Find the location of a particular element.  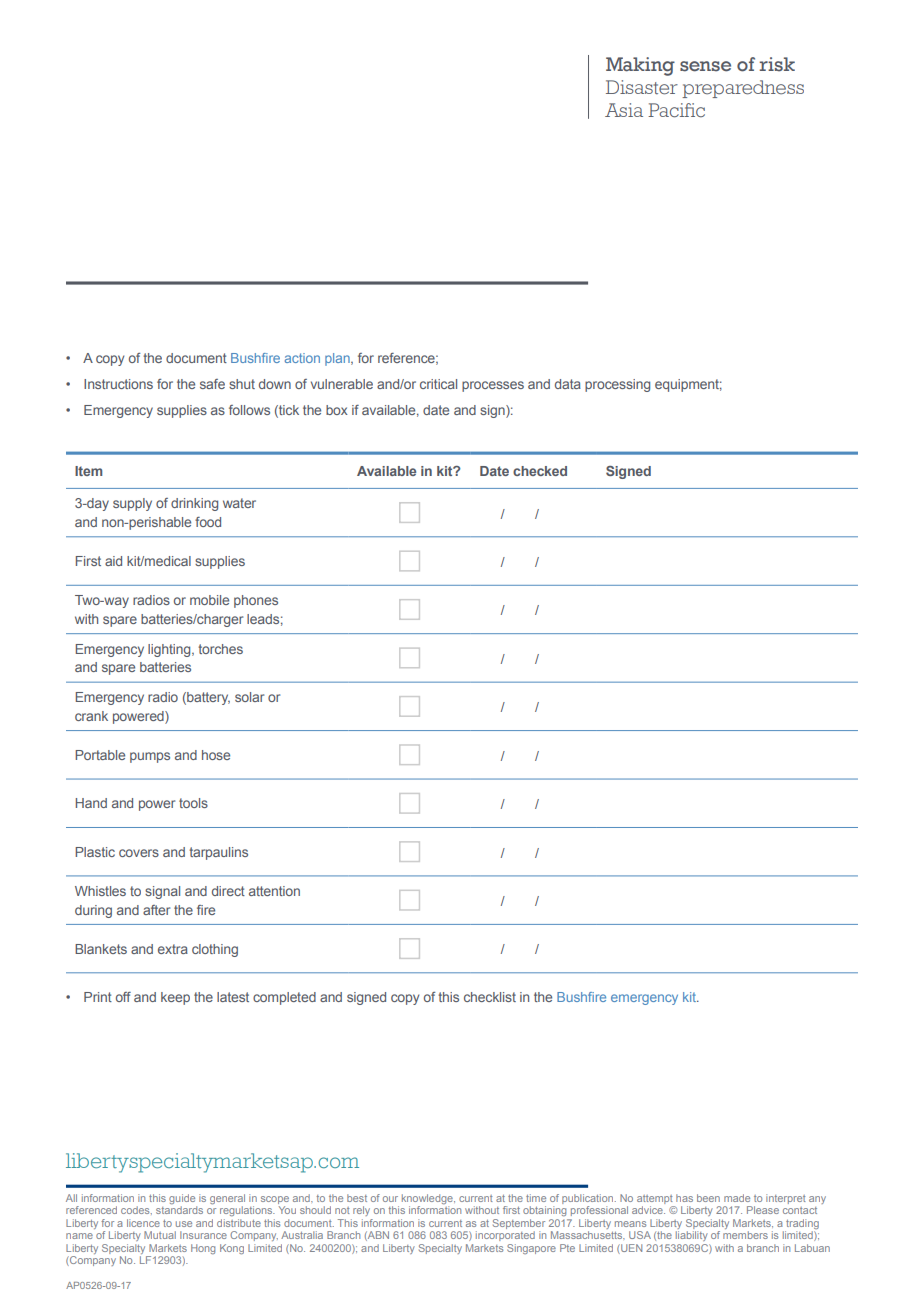

supply is located at coordinates (132, 504).
